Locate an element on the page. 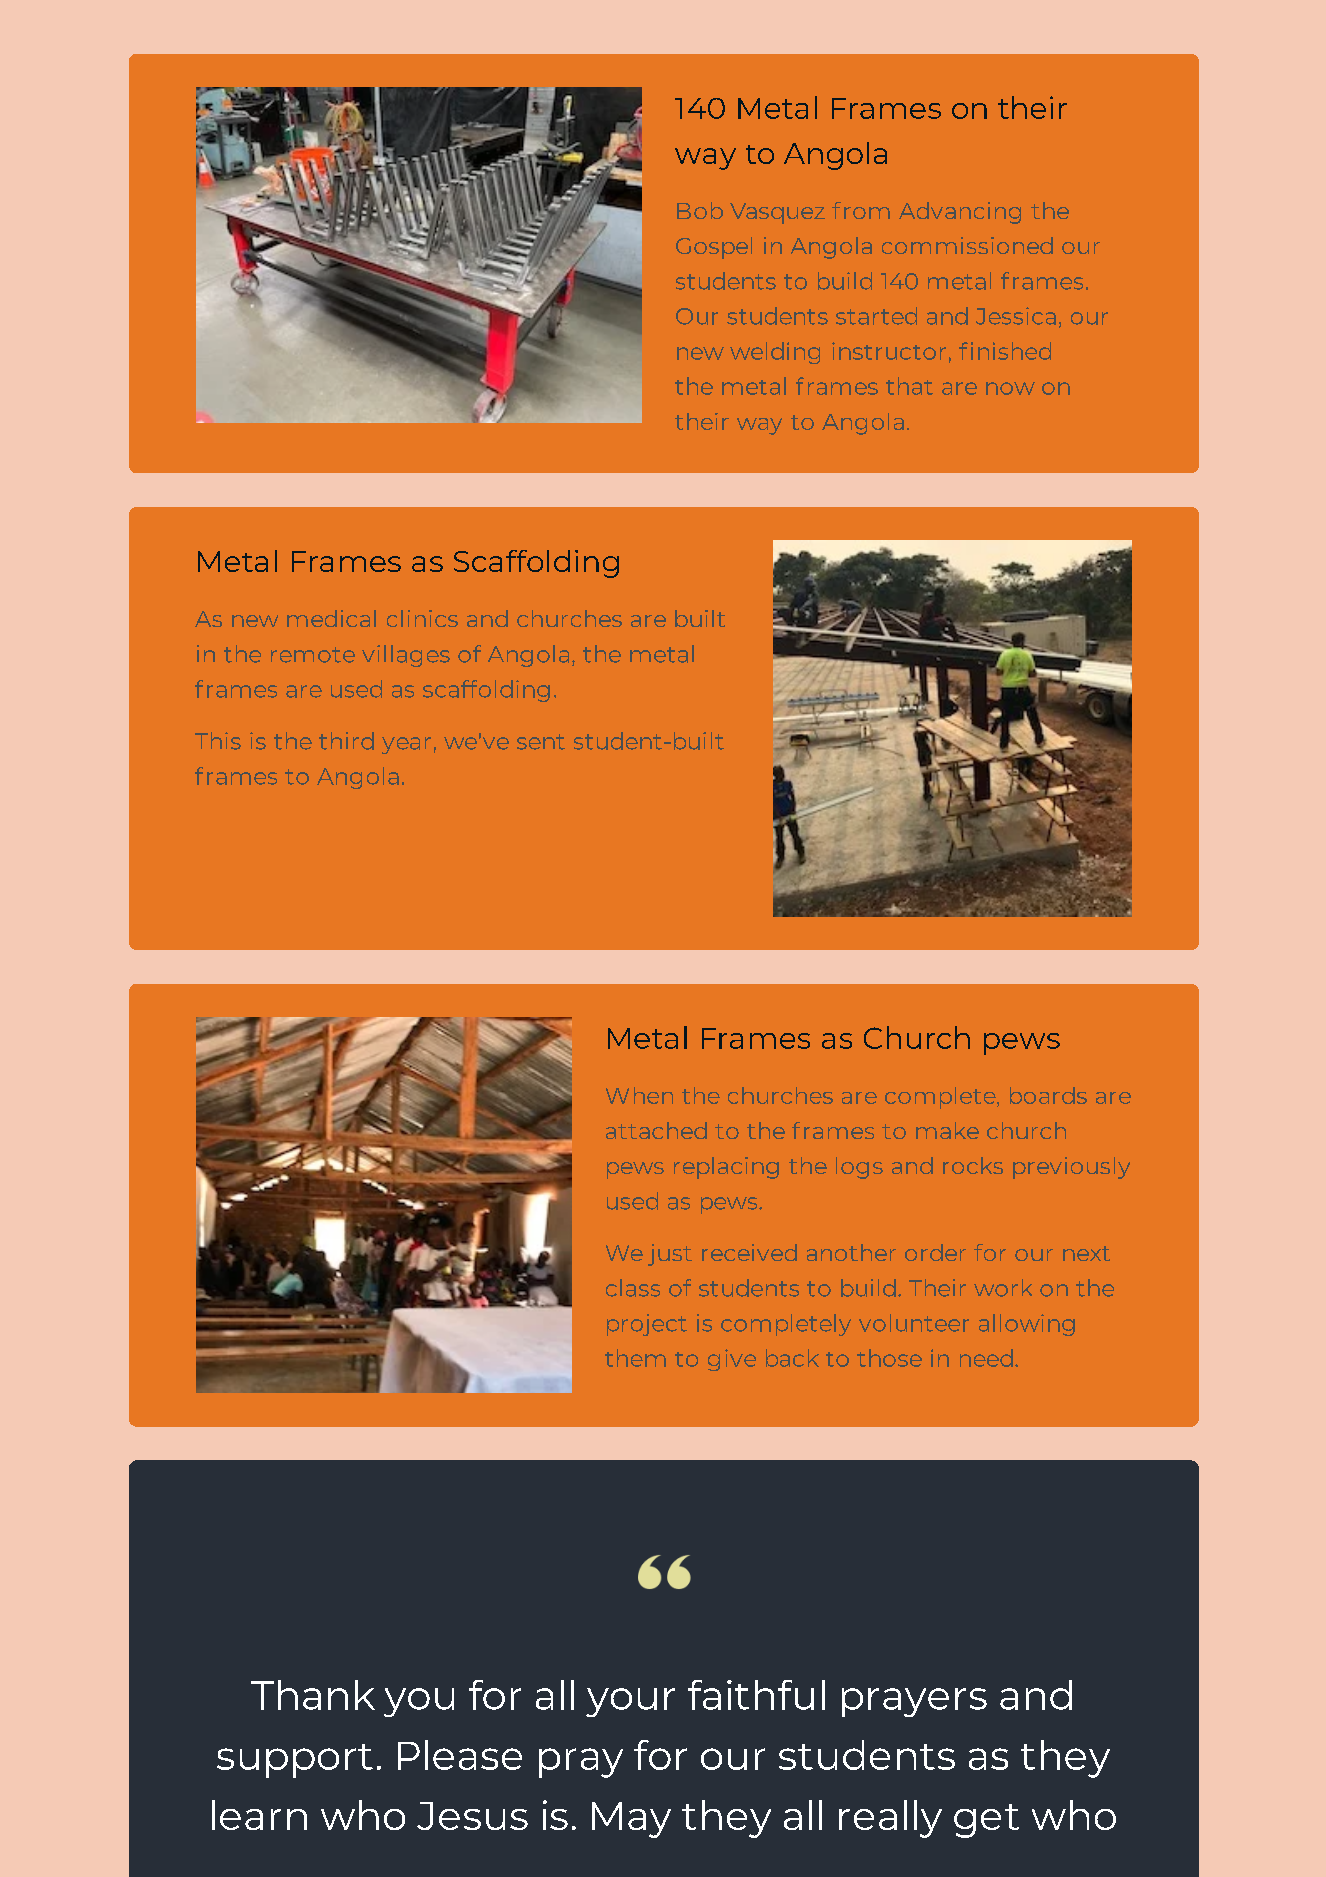  commissioned is located at coordinates (967, 245).
